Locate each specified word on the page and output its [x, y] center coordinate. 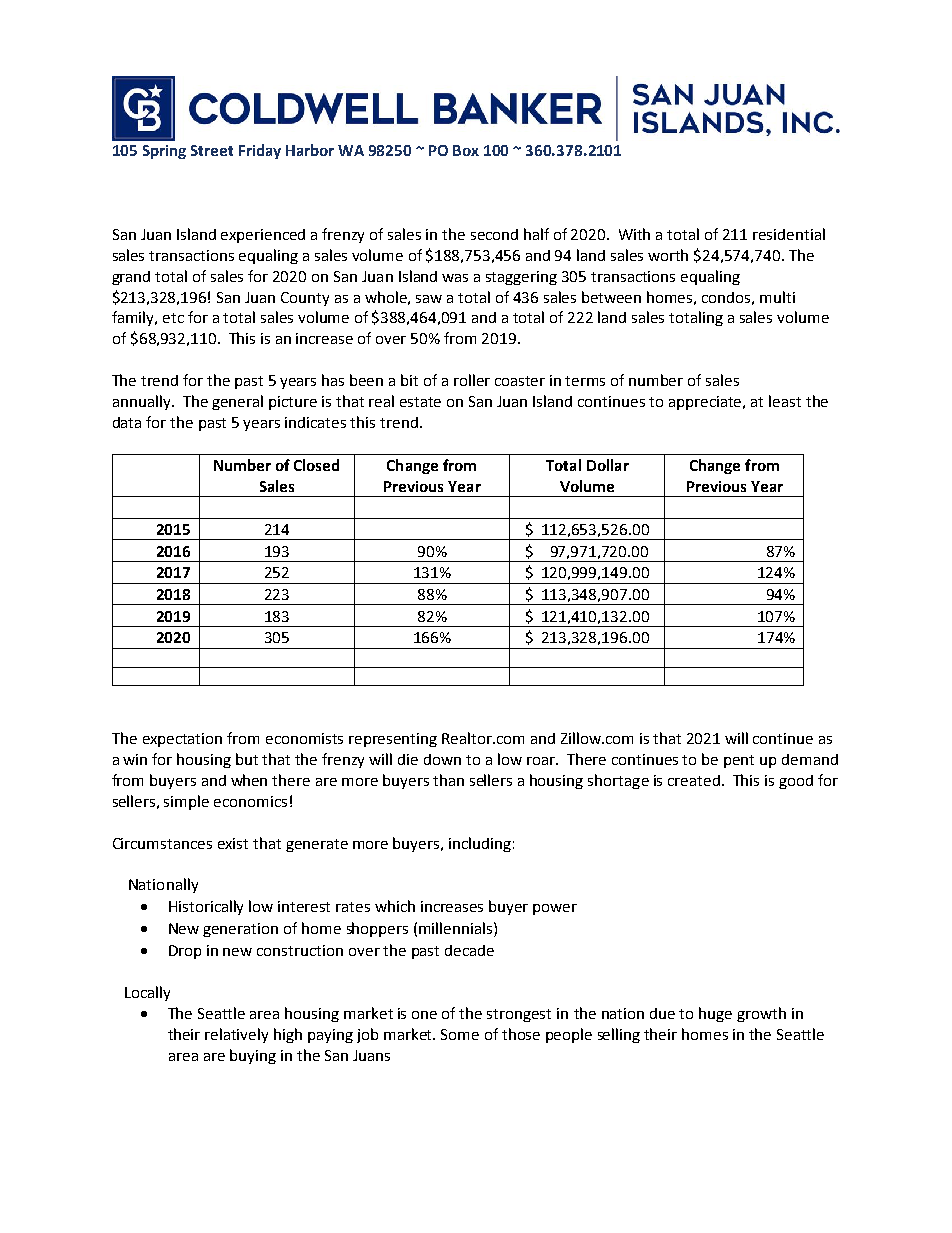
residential [789, 234]
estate [420, 402]
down [442, 759]
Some [460, 1034]
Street [212, 150]
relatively [236, 1035]
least [785, 401]
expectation [182, 740]
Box [466, 150]
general [237, 402]
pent [739, 761]
